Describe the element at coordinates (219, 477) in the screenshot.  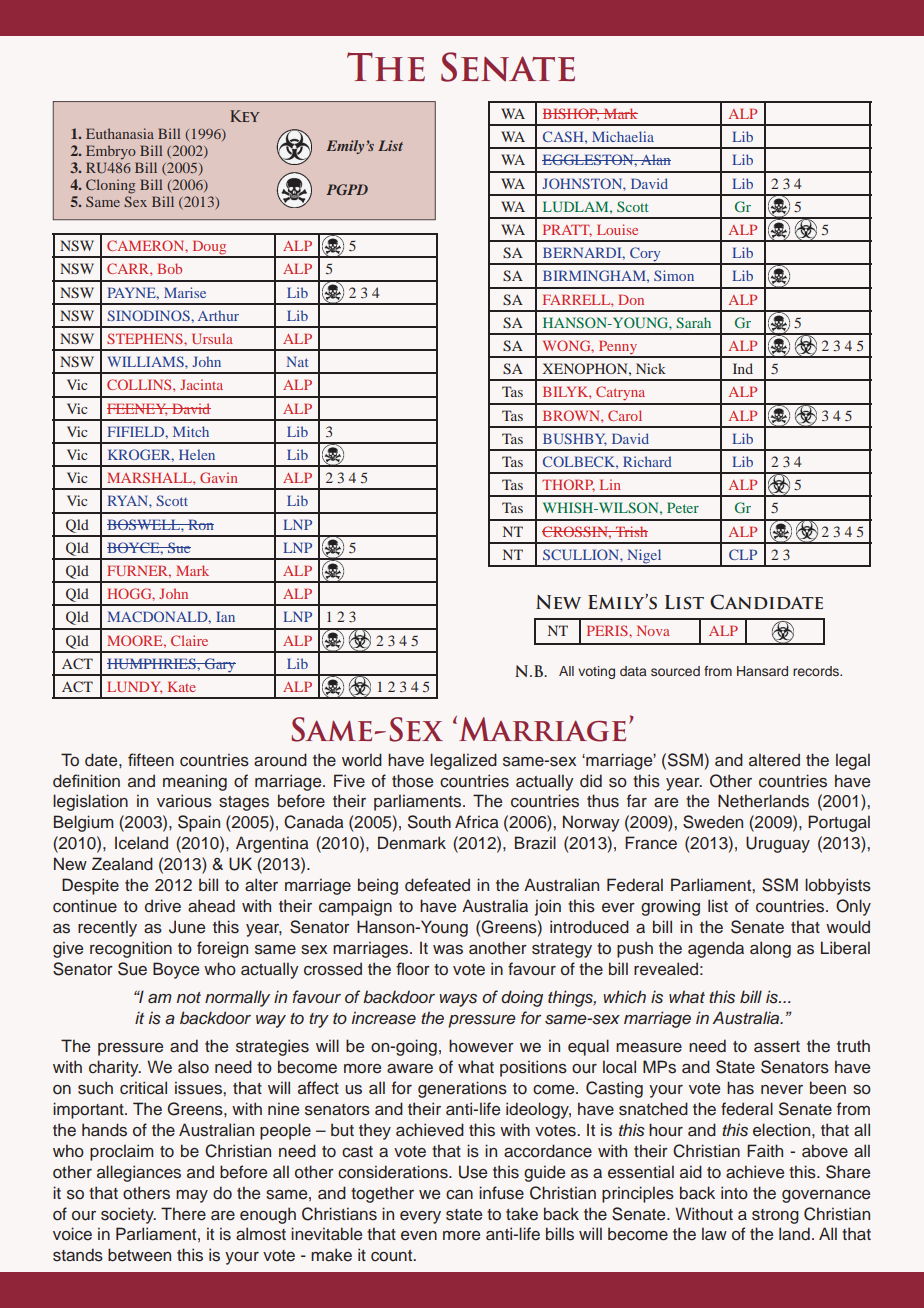
I see `Gavin` at that location.
